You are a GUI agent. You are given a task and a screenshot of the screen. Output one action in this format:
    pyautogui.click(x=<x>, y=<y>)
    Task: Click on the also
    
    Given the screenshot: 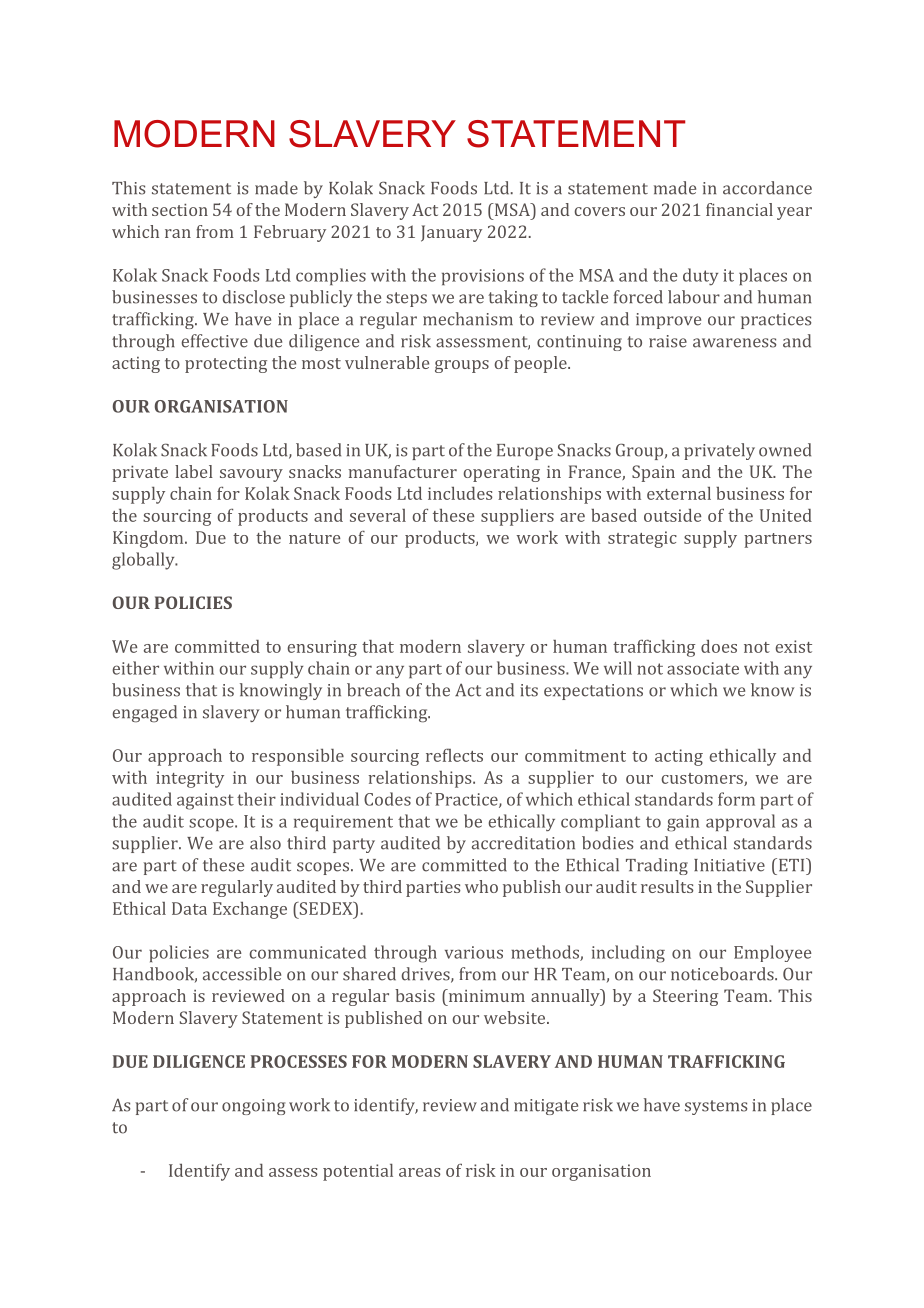 What is the action you would take?
    pyautogui.click(x=265, y=843)
